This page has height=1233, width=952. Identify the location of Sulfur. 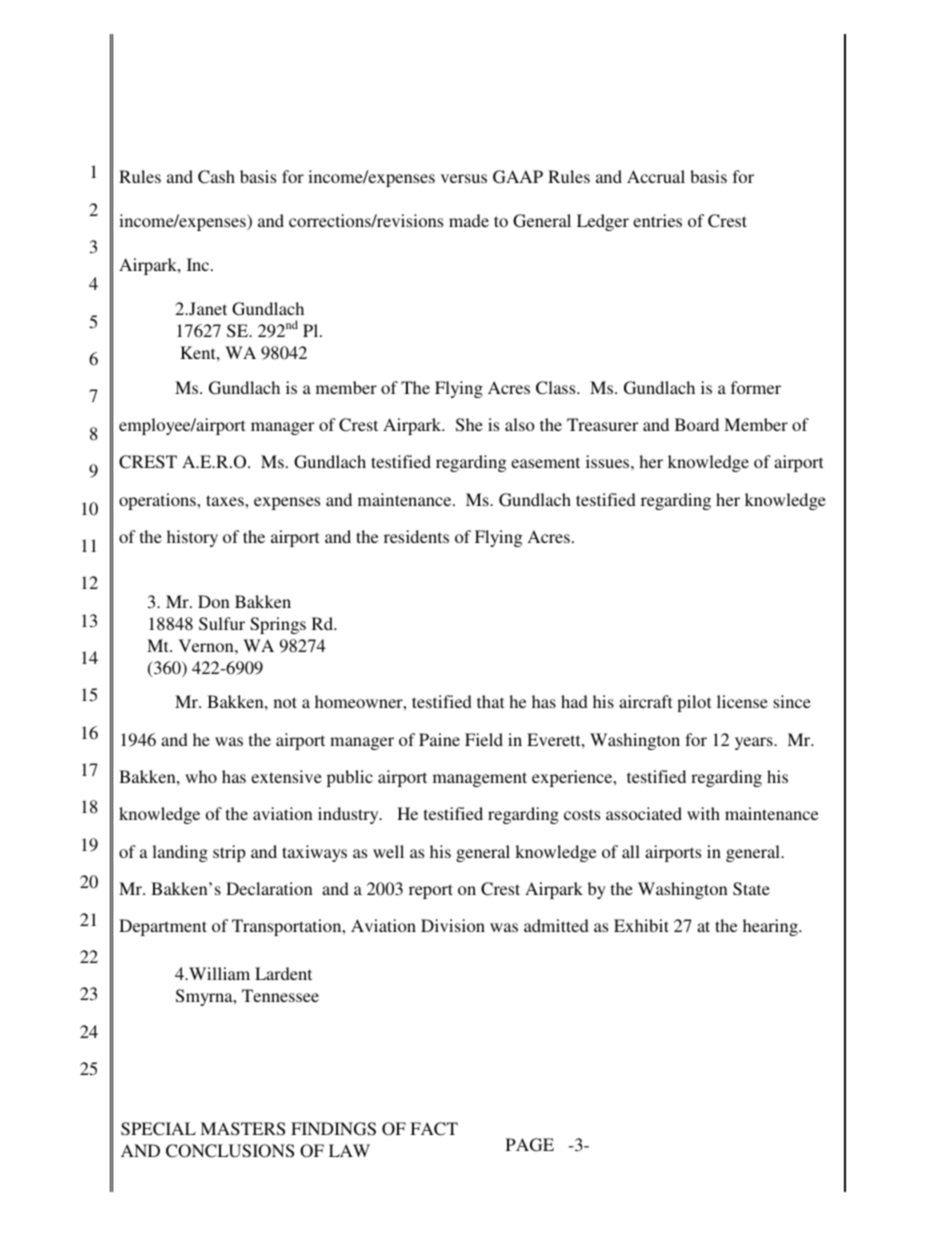
(222, 624).
